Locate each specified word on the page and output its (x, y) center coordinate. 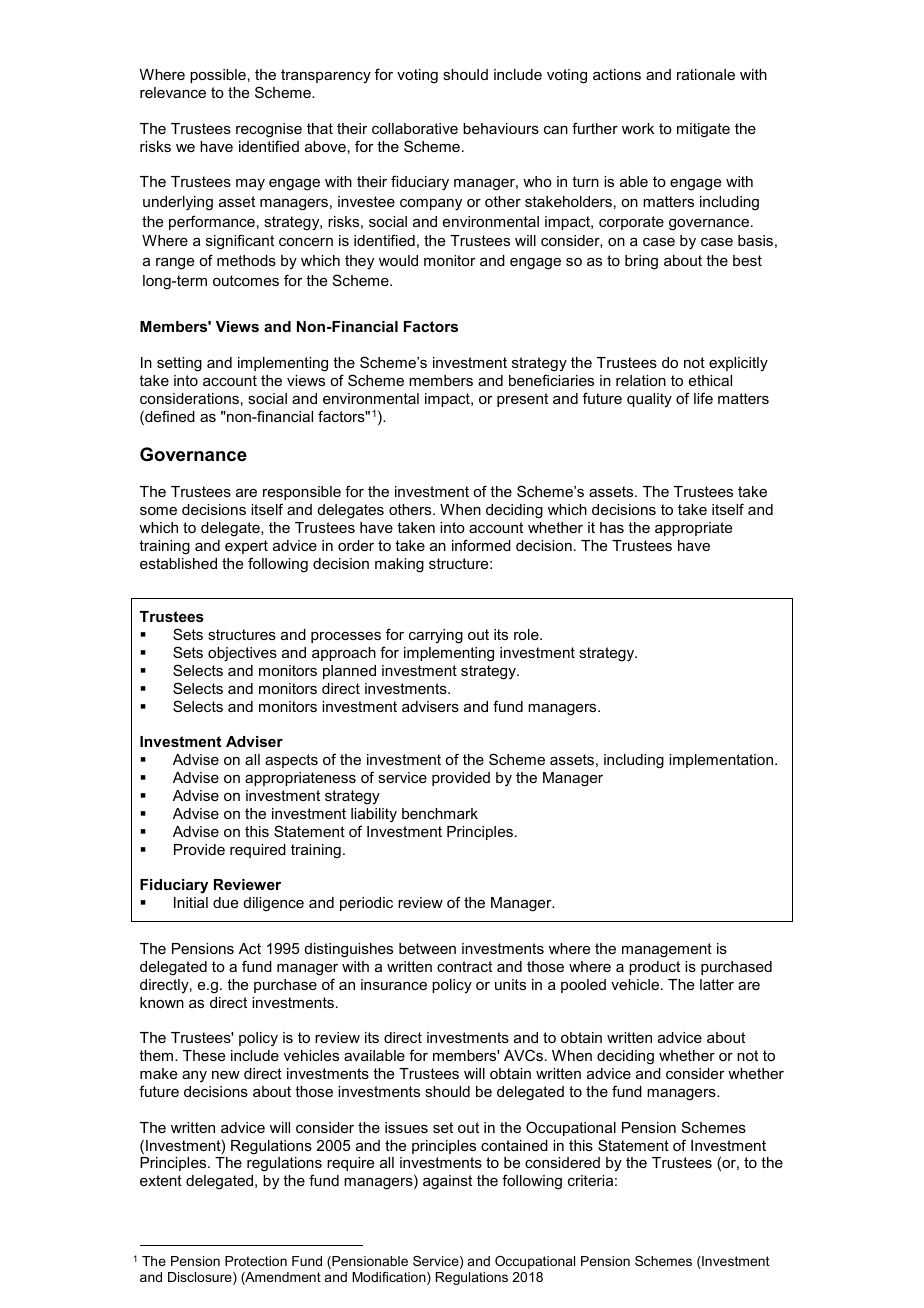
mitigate (703, 130)
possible (218, 76)
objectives (242, 654)
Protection (256, 1261)
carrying (436, 636)
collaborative (415, 128)
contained (514, 1145)
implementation (722, 761)
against (447, 1182)
